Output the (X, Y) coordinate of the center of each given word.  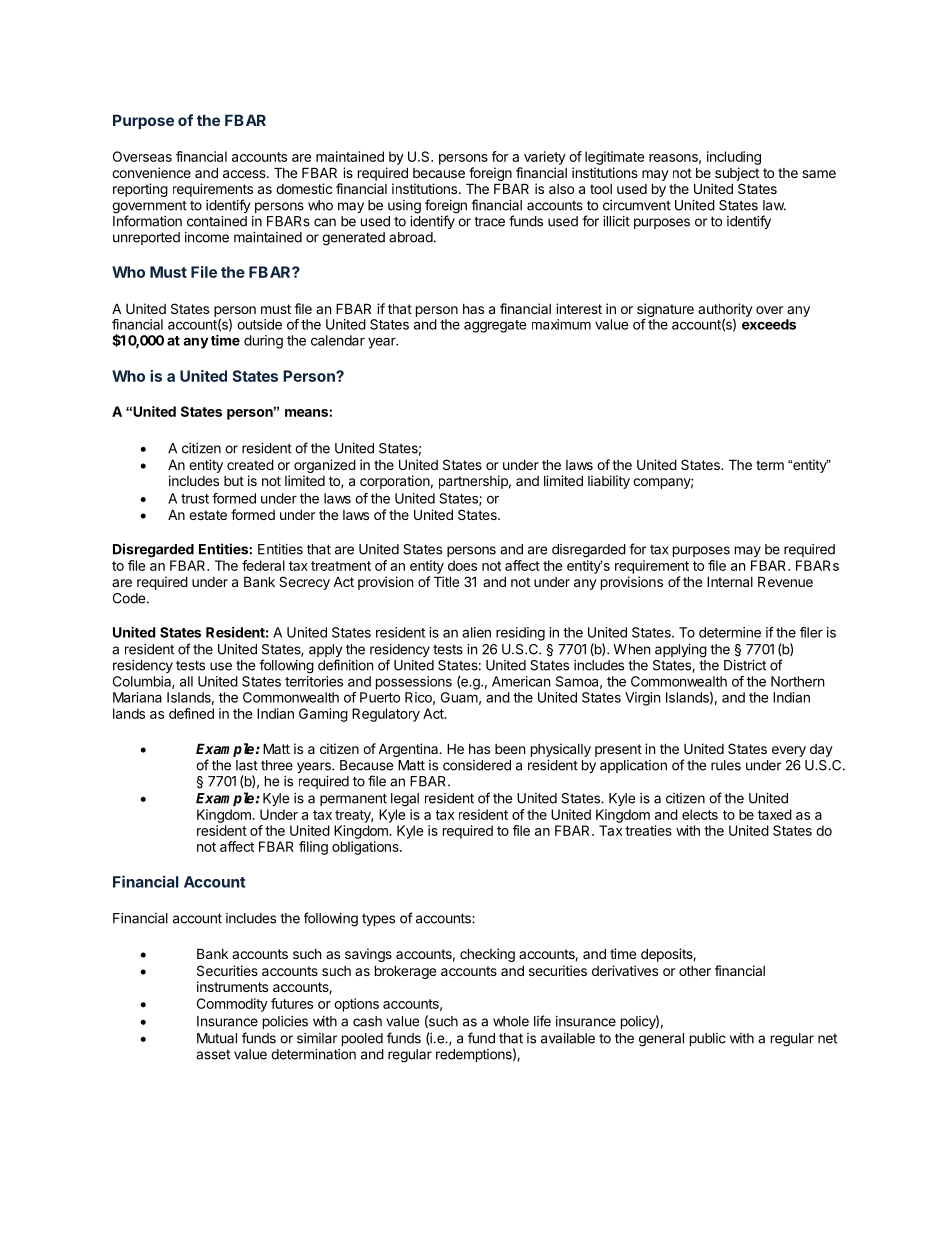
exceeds (769, 324)
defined (191, 713)
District (745, 665)
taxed (775, 814)
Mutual (217, 1038)
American (521, 681)
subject (737, 174)
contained (217, 221)
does (462, 565)
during (263, 342)
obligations (366, 848)
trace (489, 221)
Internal (730, 581)
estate (208, 515)
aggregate (495, 326)
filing (313, 848)
